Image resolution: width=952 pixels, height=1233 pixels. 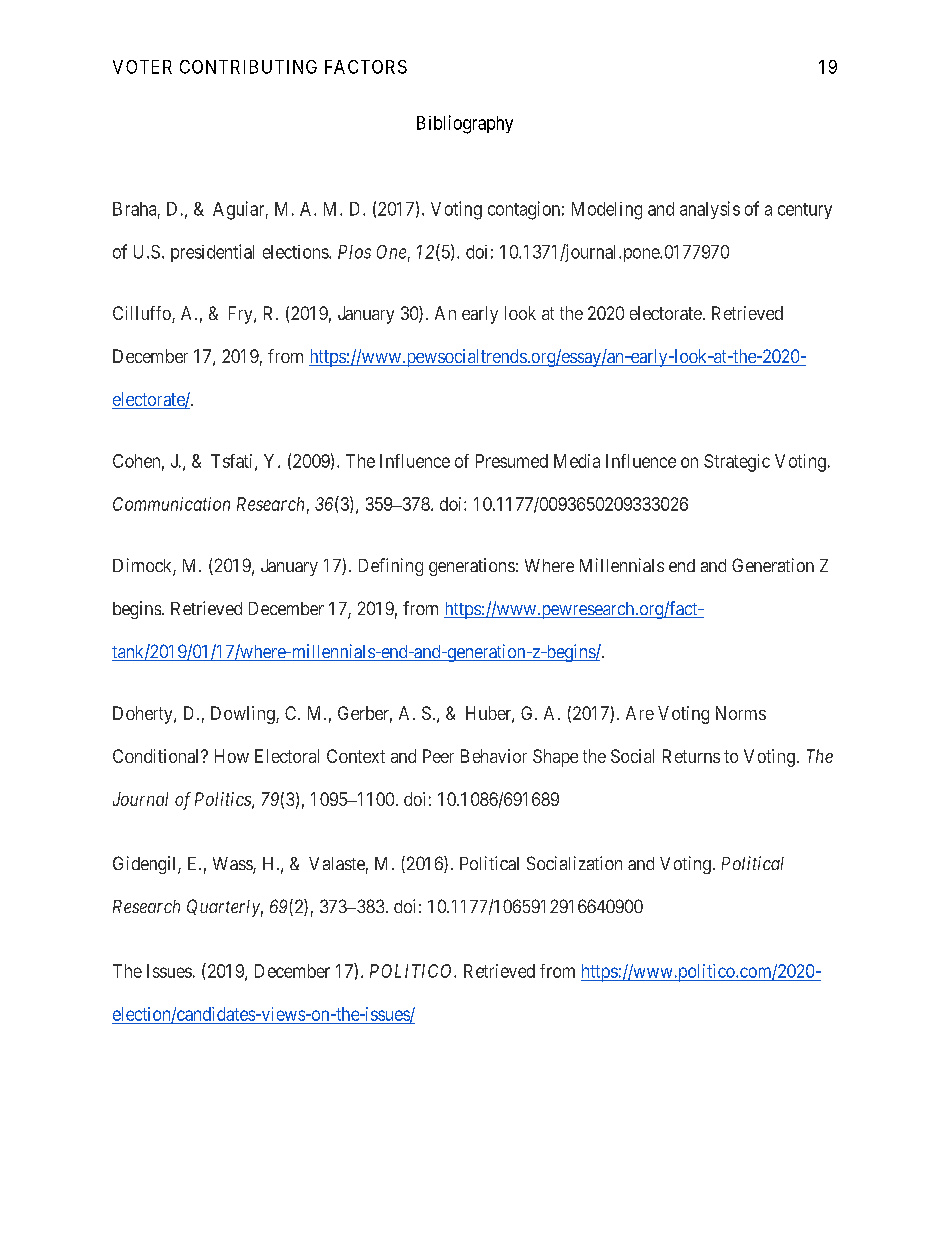 What do you see at coordinates (171, 504) in the image?
I see `Communication` at bounding box center [171, 504].
